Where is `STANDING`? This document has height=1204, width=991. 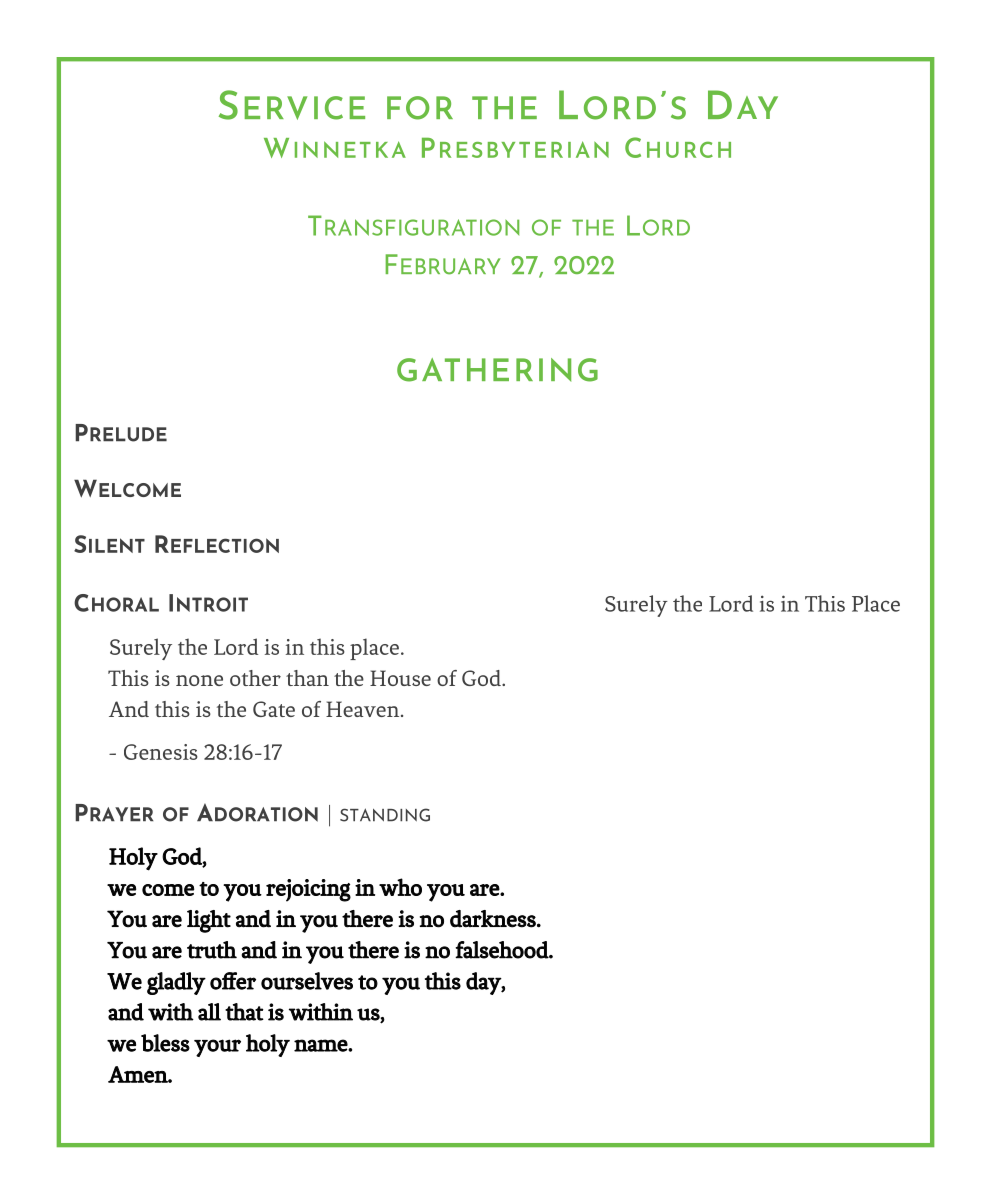 STANDING is located at coordinates (385, 815).
